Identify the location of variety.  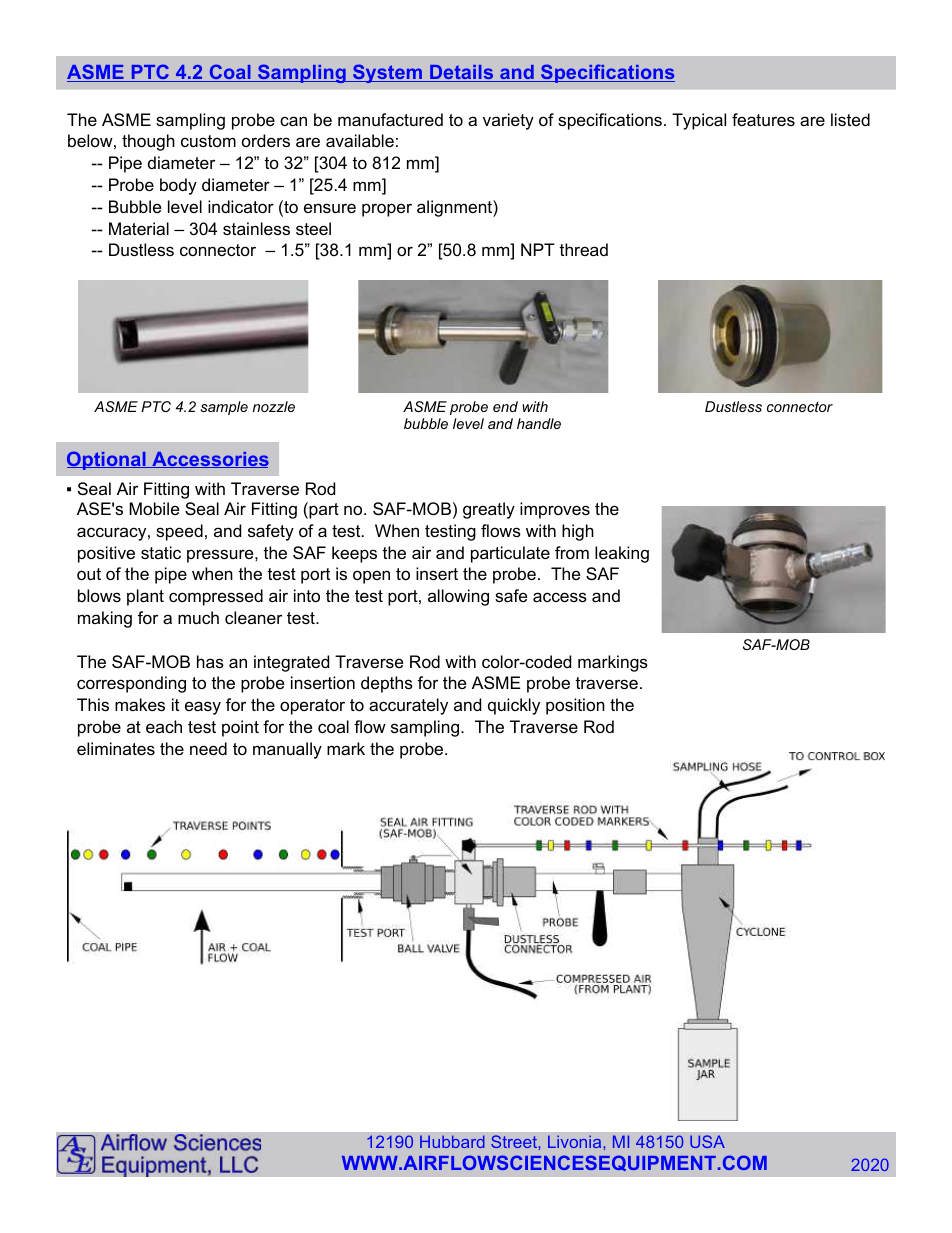
(508, 121).
